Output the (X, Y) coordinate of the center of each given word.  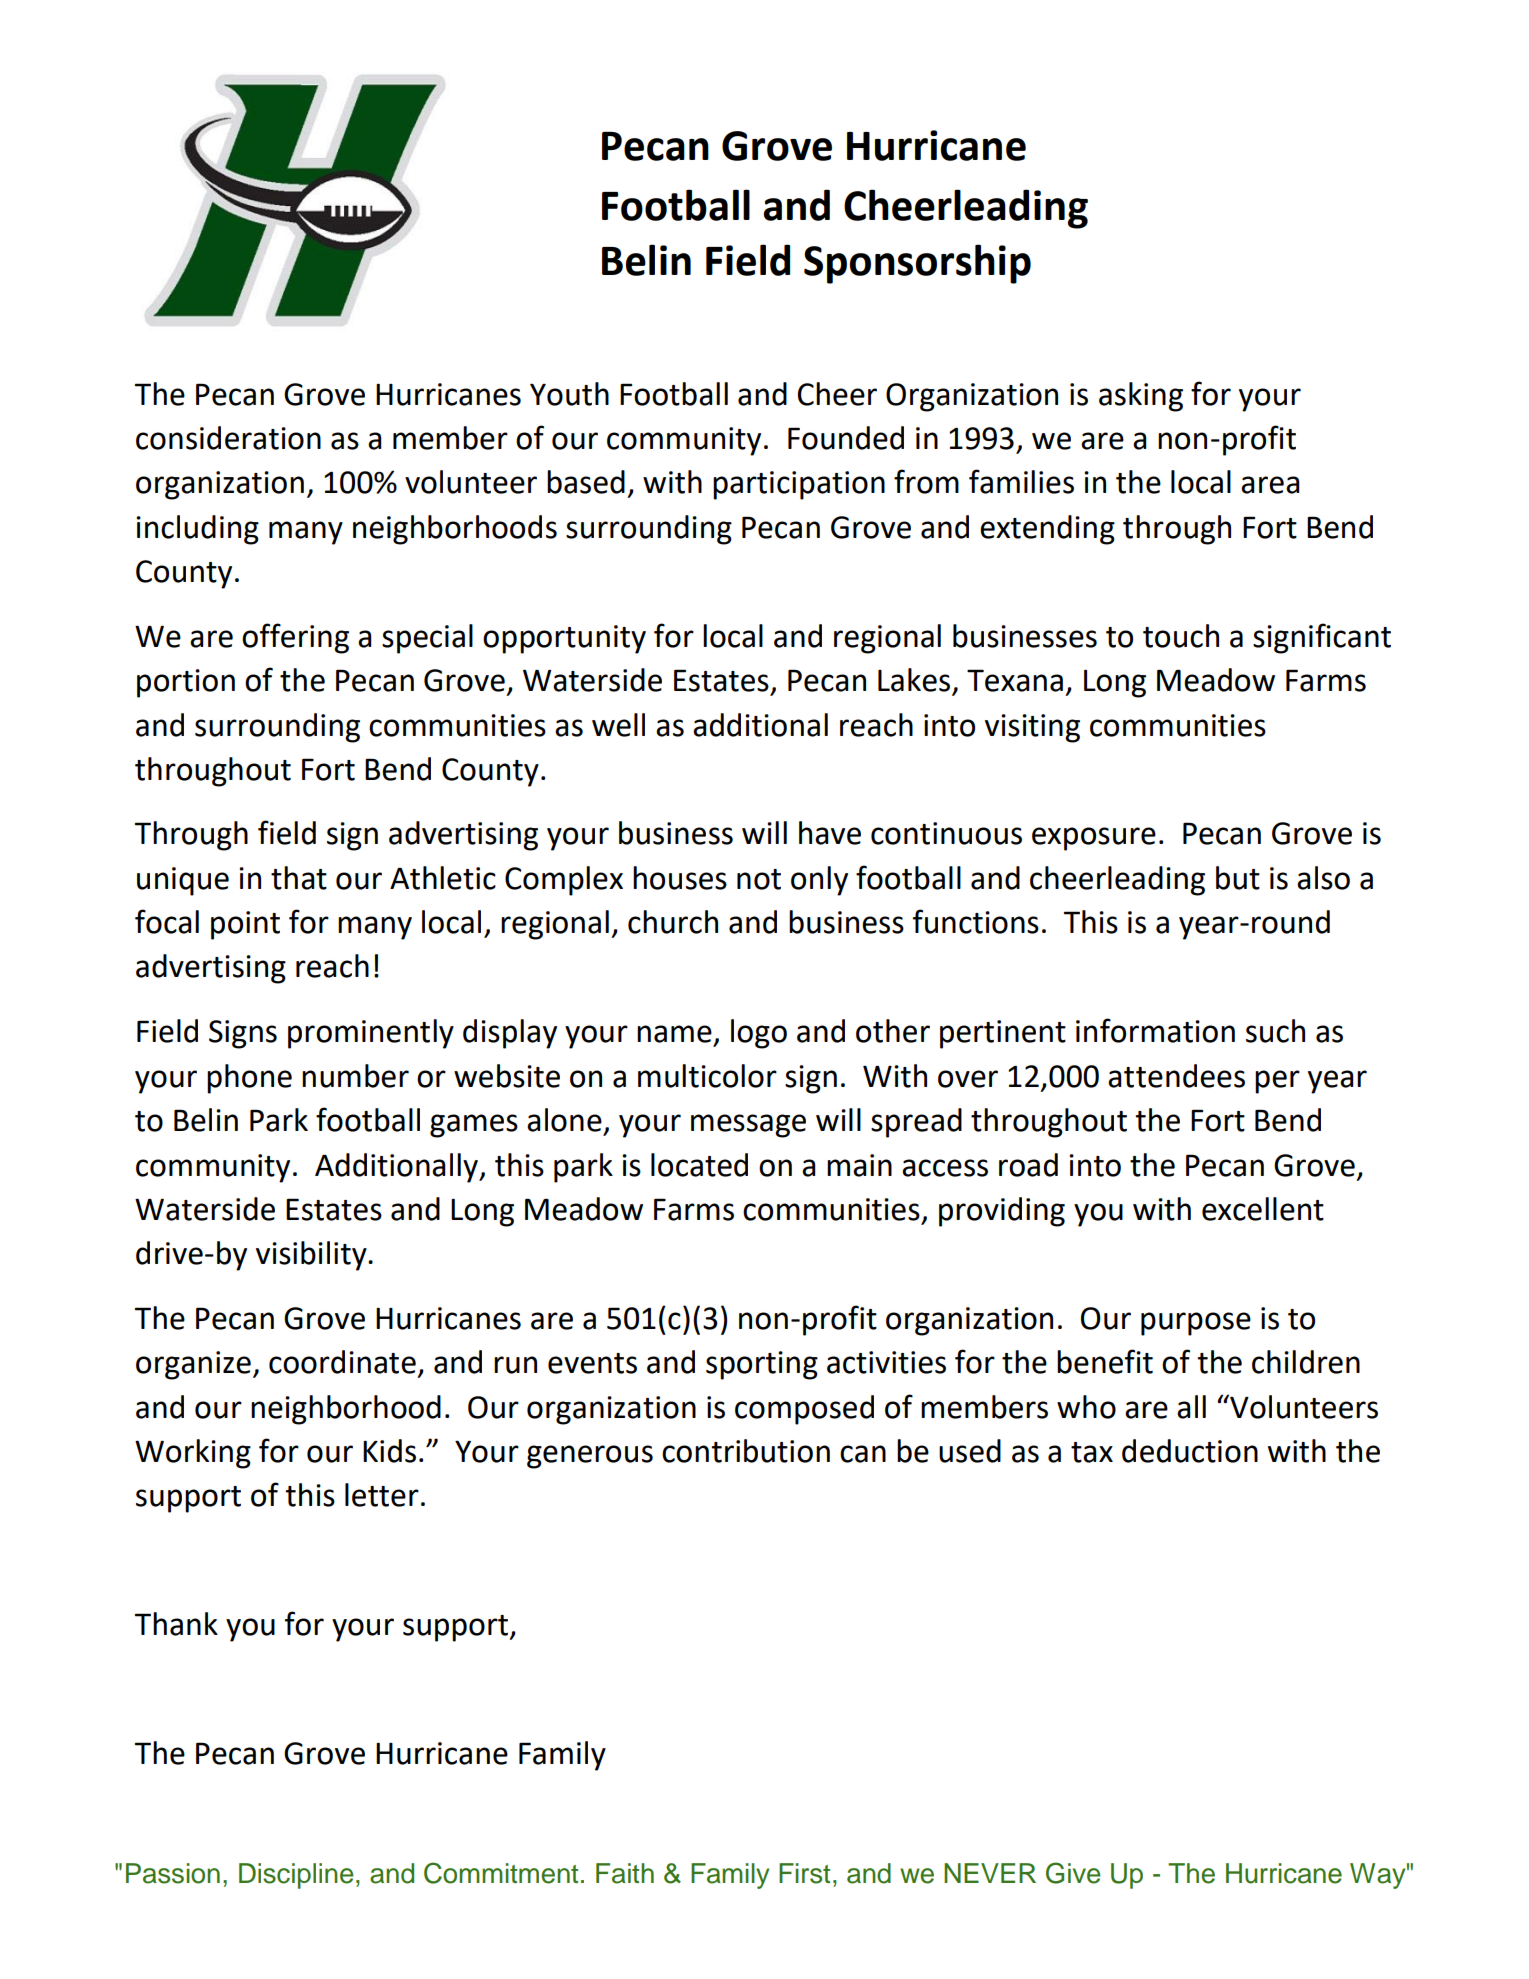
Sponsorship (917, 264)
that (299, 878)
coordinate (342, 1362)
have (830, 833)
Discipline (296, 1876)
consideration (228, 438)
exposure (1094, 839)
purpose (1196, 1324)
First (804, 1873)
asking (1141, 397)
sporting (762, 1365)
